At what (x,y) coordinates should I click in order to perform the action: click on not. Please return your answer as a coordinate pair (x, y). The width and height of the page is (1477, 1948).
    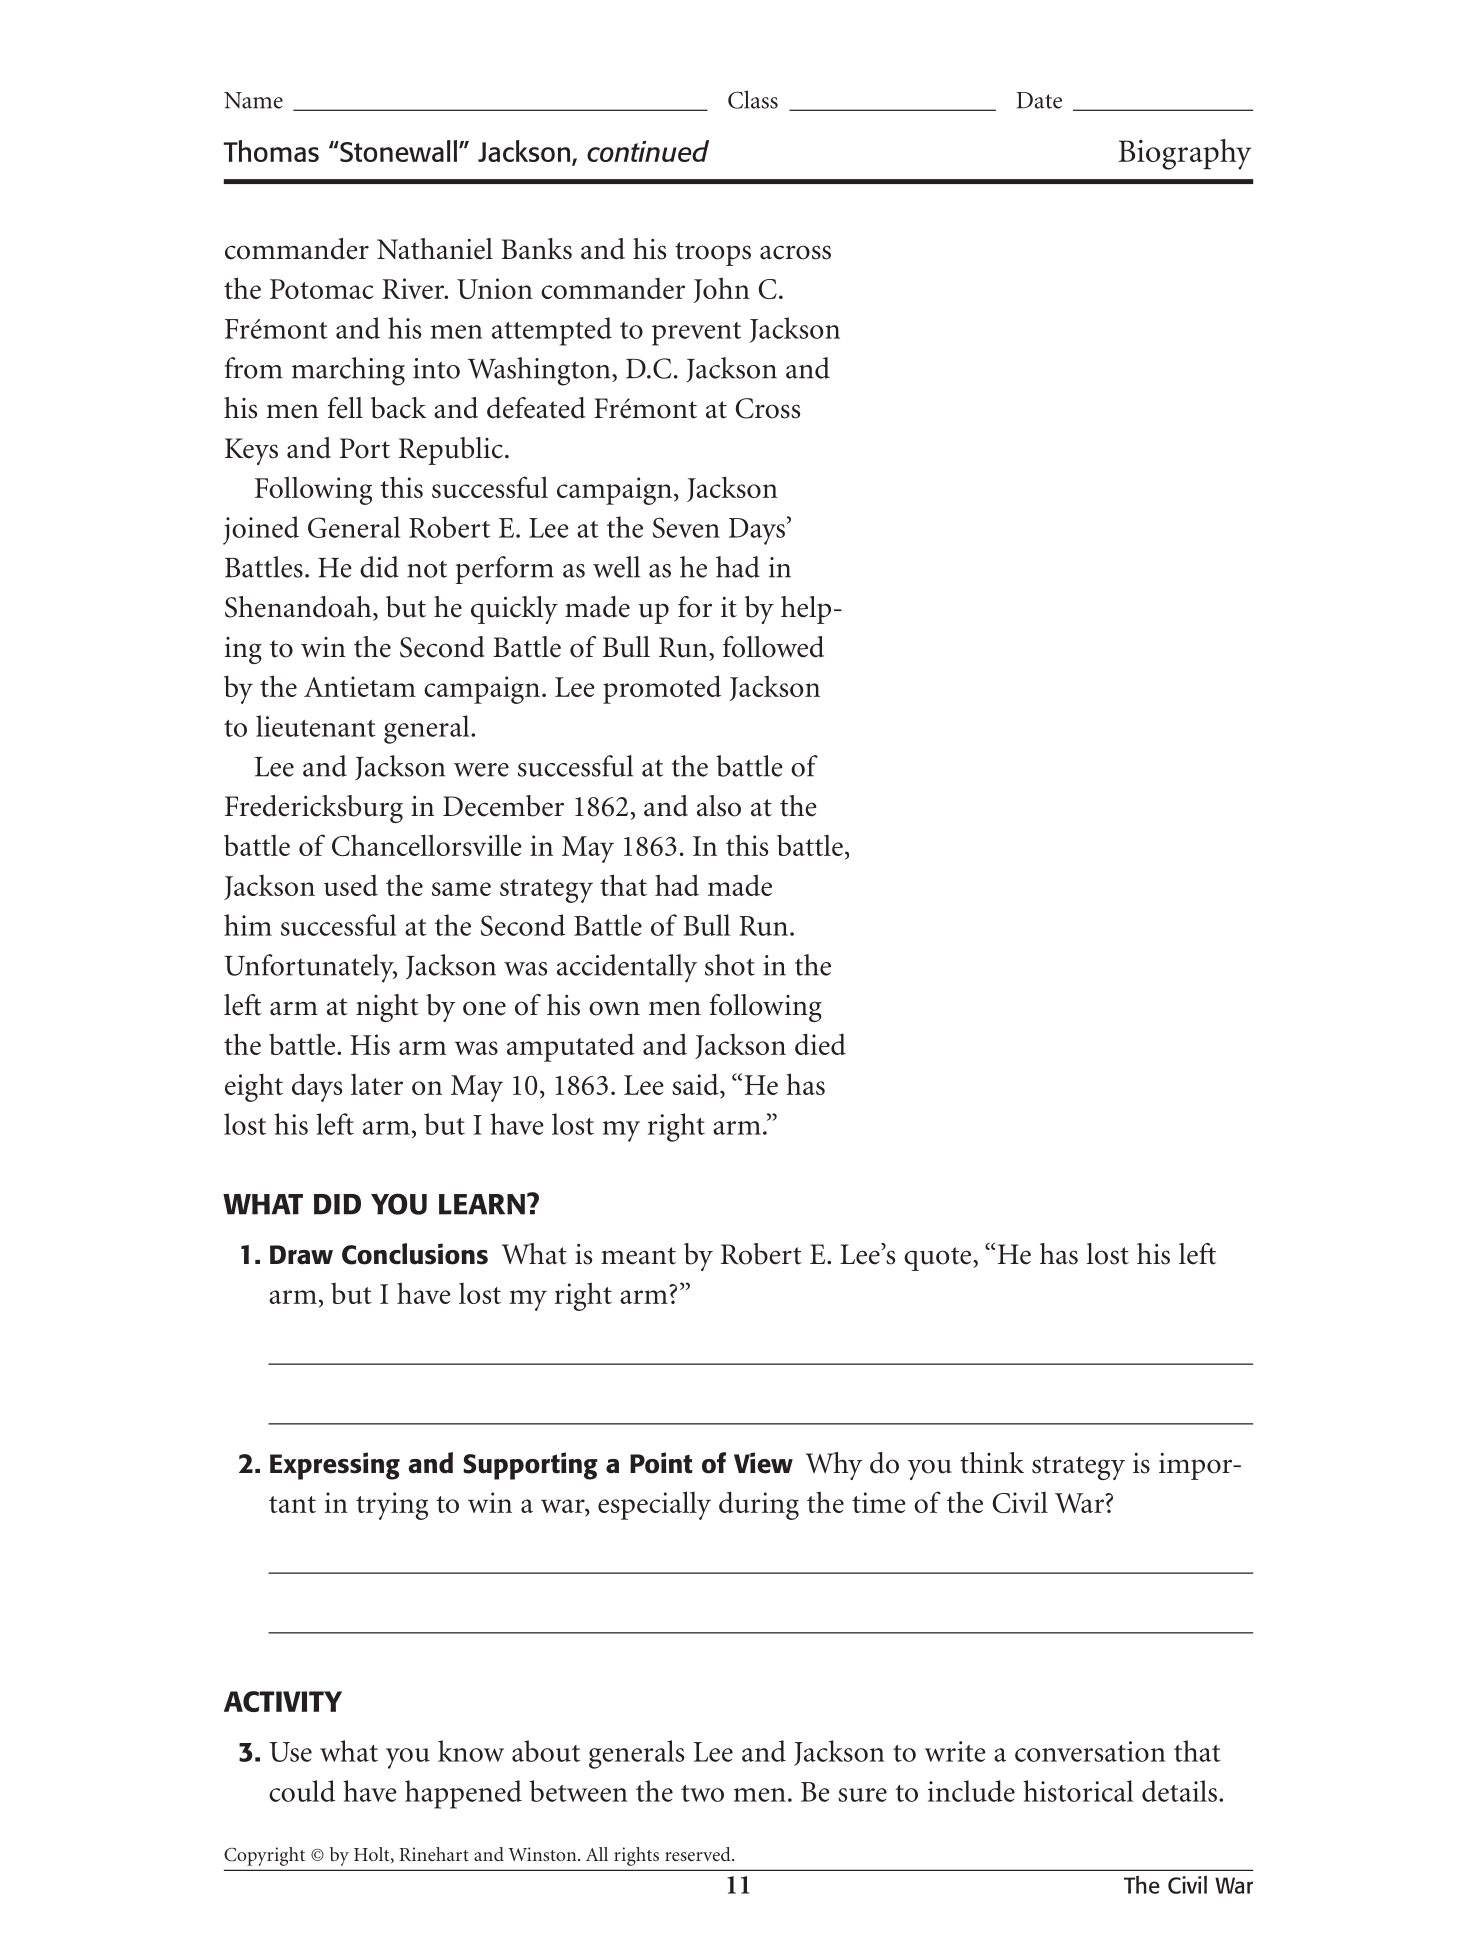
    Looking at the image, I should click on (427, 569).
